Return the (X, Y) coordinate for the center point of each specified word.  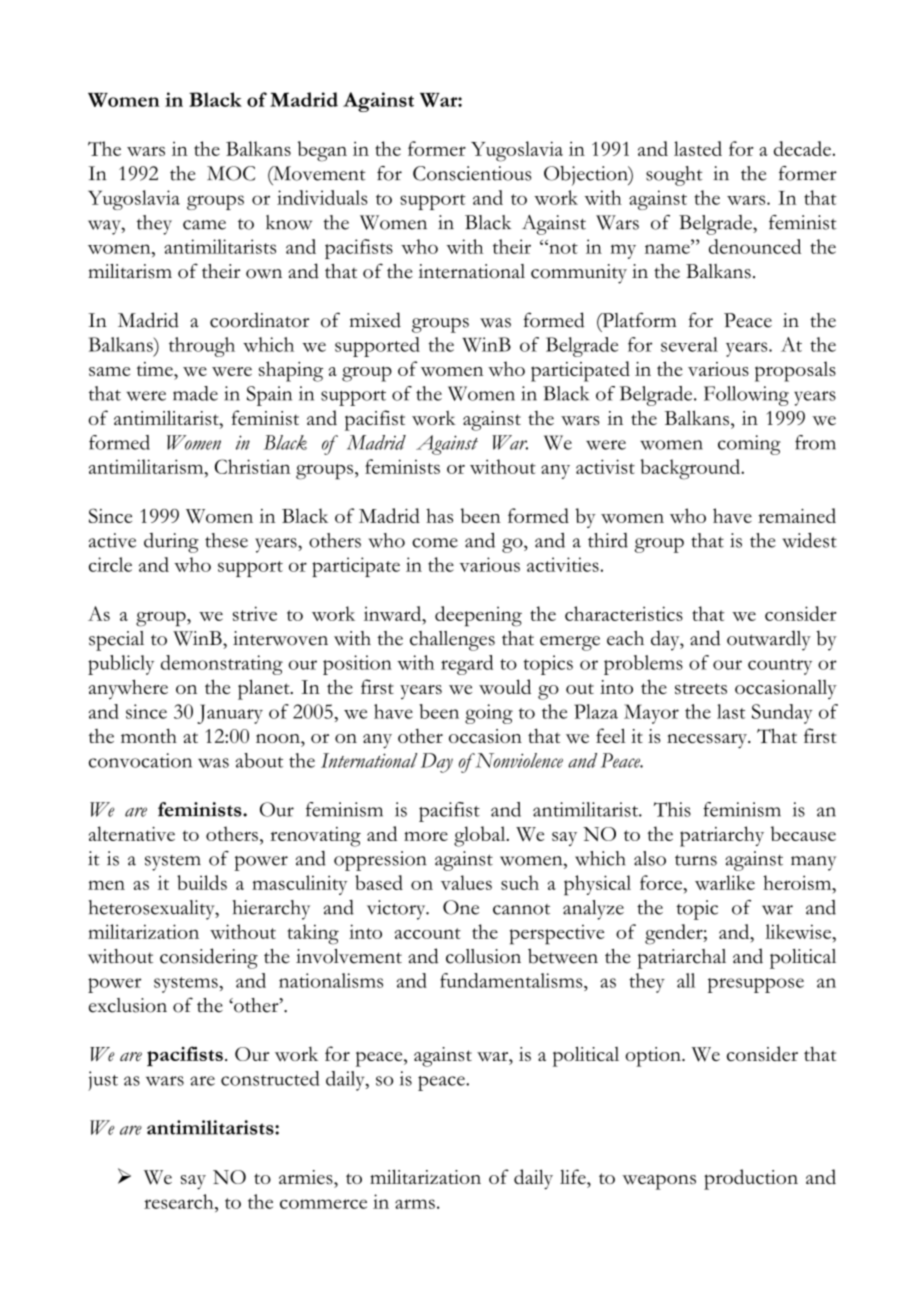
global (481, 836)
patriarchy (722, 836)
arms (415, 1204)
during (171, 543)
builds (202, 882)
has (439, 515)
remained (797, 515)
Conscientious (472, 173)
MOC (231, 173)
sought (674, 176)
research (180, 1201)
